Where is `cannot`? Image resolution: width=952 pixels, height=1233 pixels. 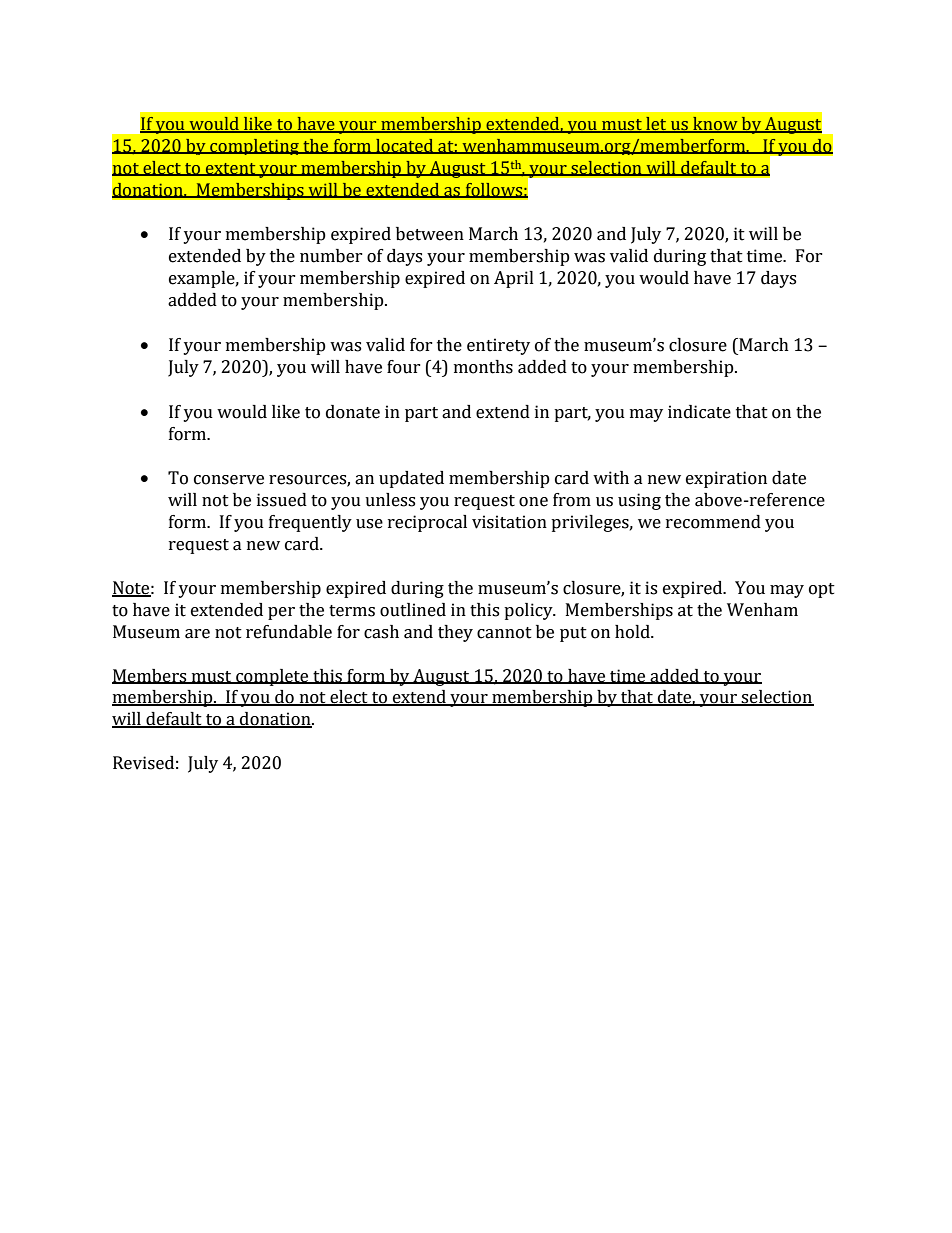
cannot is located at coordinates (504, 633).
